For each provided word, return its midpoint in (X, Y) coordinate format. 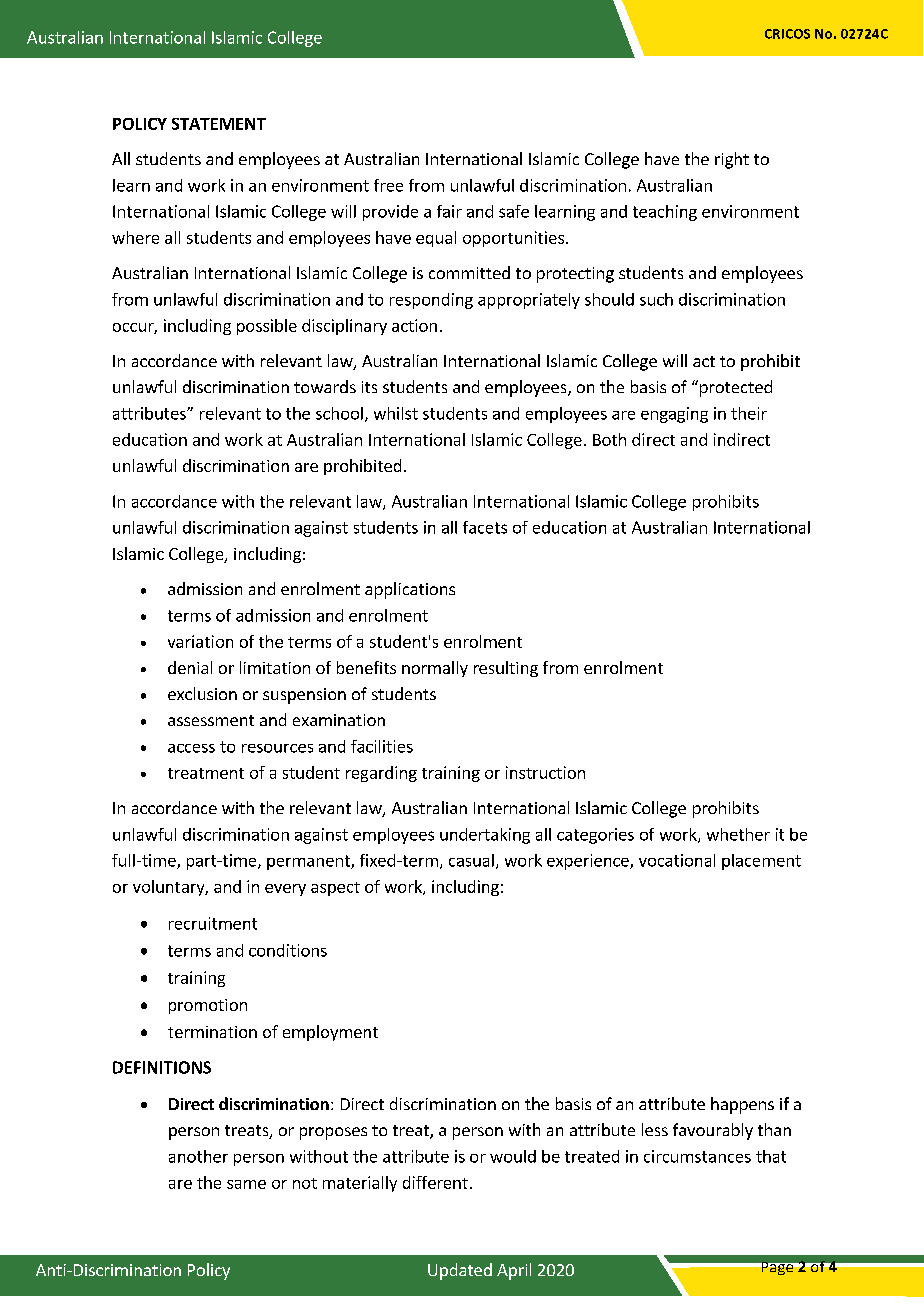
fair (449, 211)
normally (435, 669)
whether (738, 834)
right (732, 160)
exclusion (202, 693)
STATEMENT (219, 124)
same (246, 1184)
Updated (460, 1271)
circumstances (697, 1156)
